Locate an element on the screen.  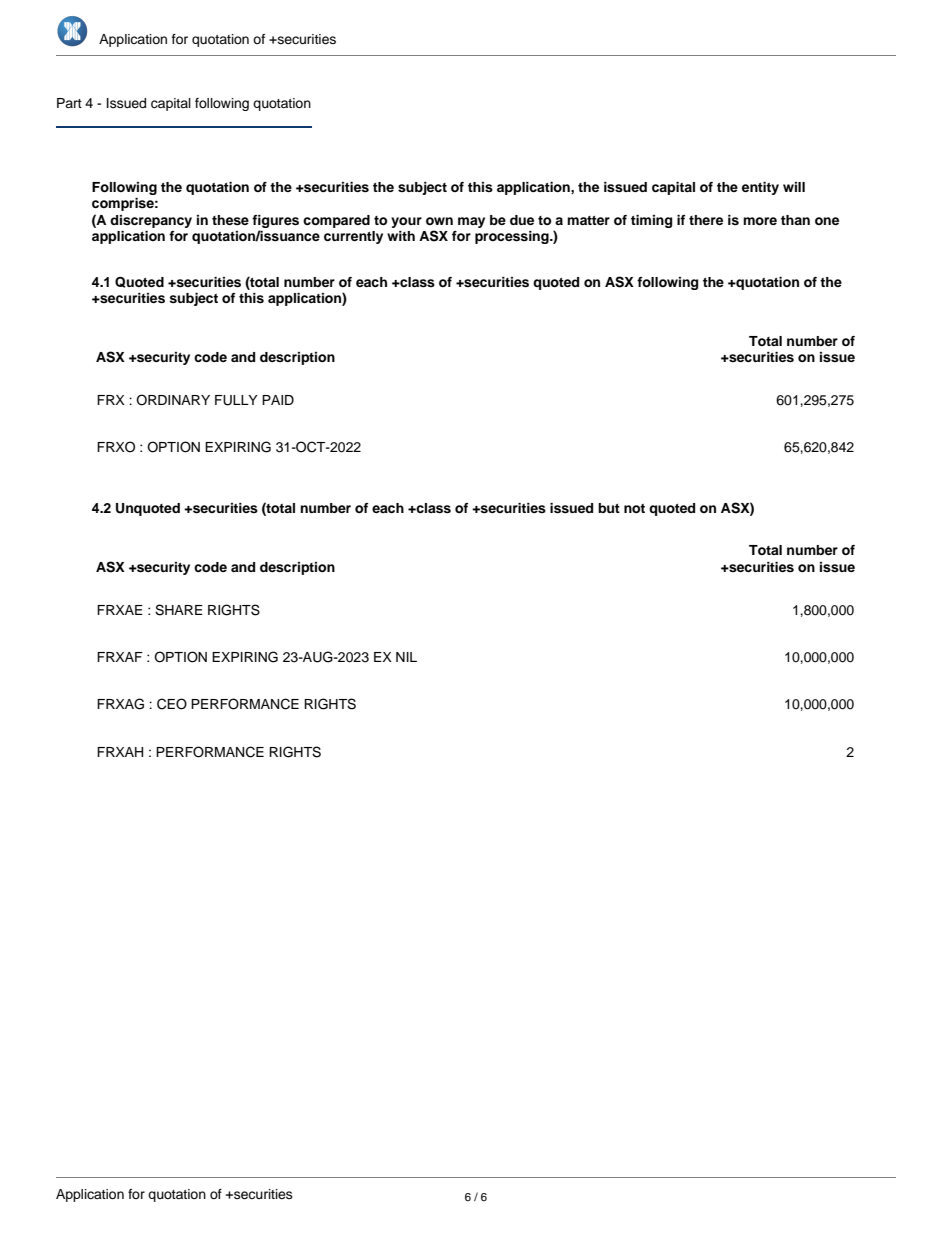
own is located at coordinates (439, 221).
